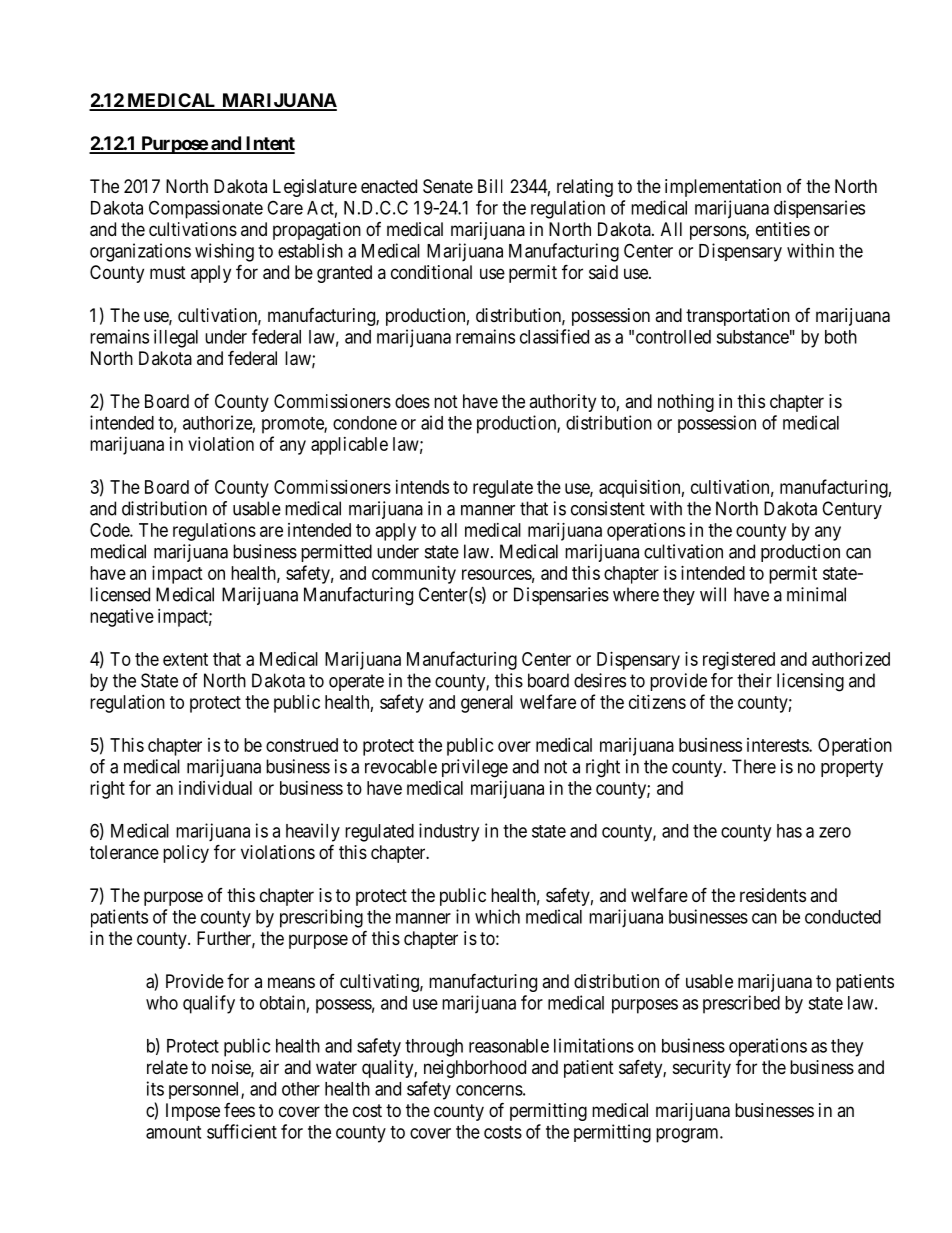  I want to click on implementation, so click(723, 188).
